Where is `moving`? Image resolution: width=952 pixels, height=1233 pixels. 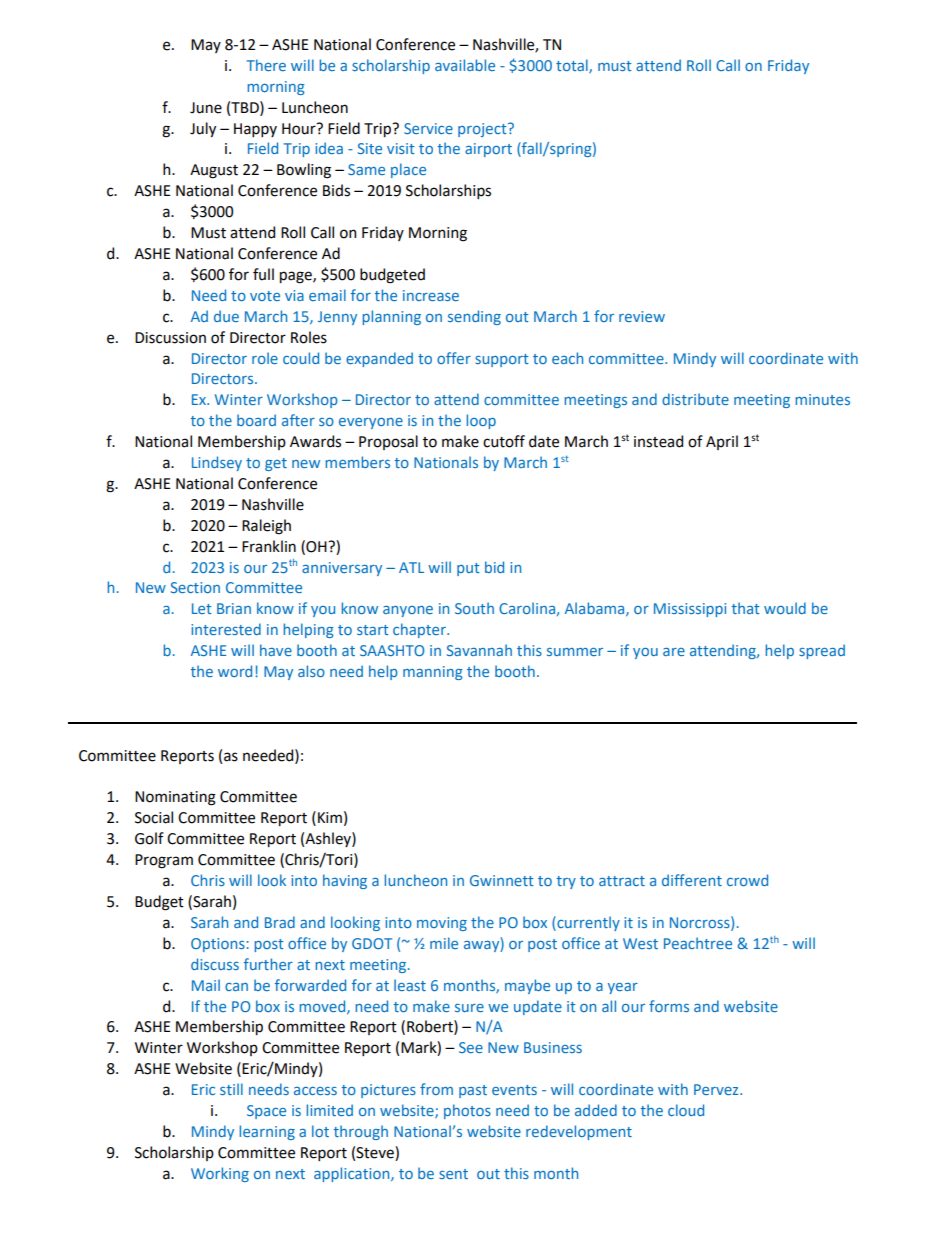
moving is located at coordinates (442, 924).
